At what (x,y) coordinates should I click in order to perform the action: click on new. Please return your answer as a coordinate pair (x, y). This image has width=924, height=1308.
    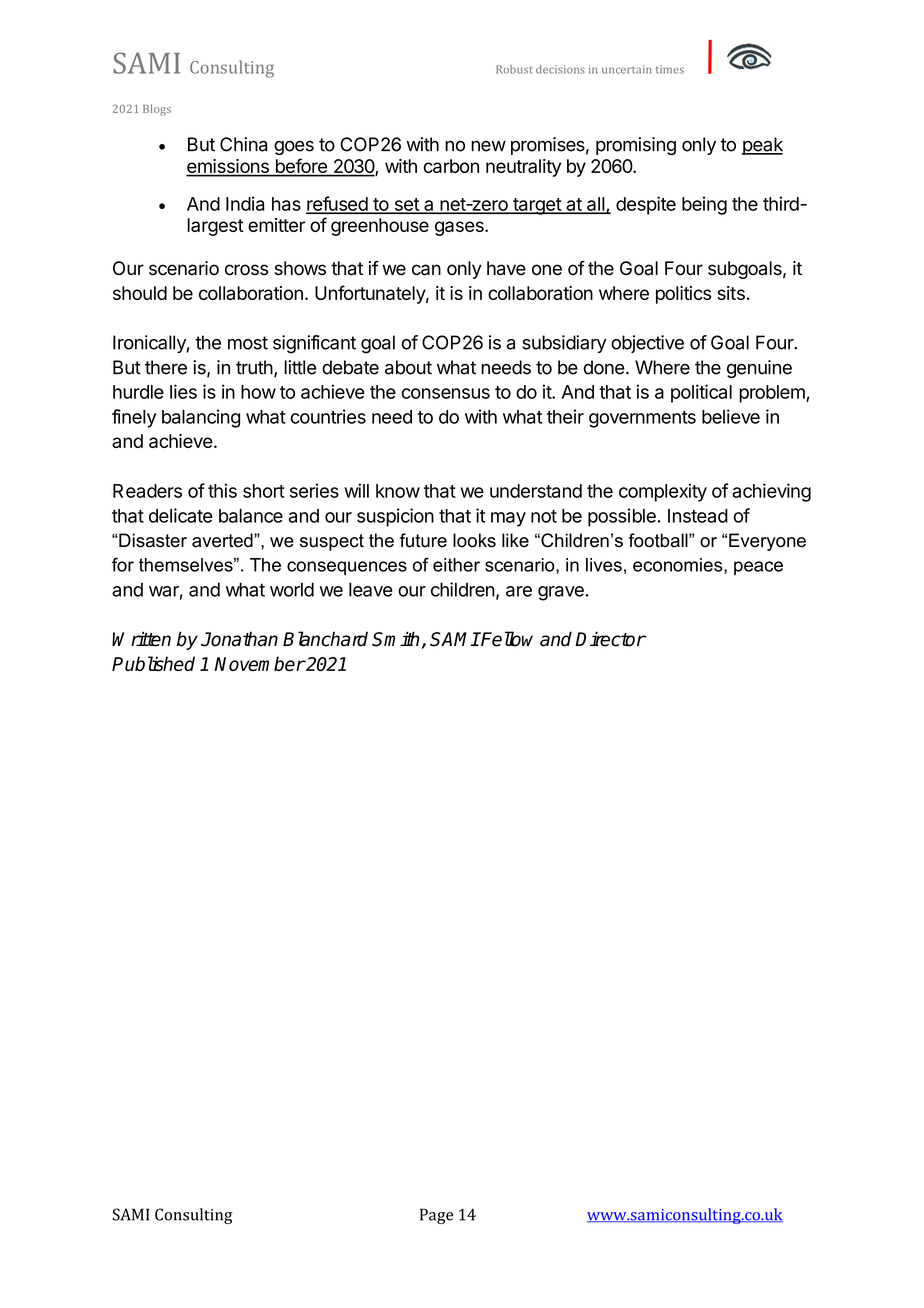
    Looking at the image, I should click on (488, 146).
